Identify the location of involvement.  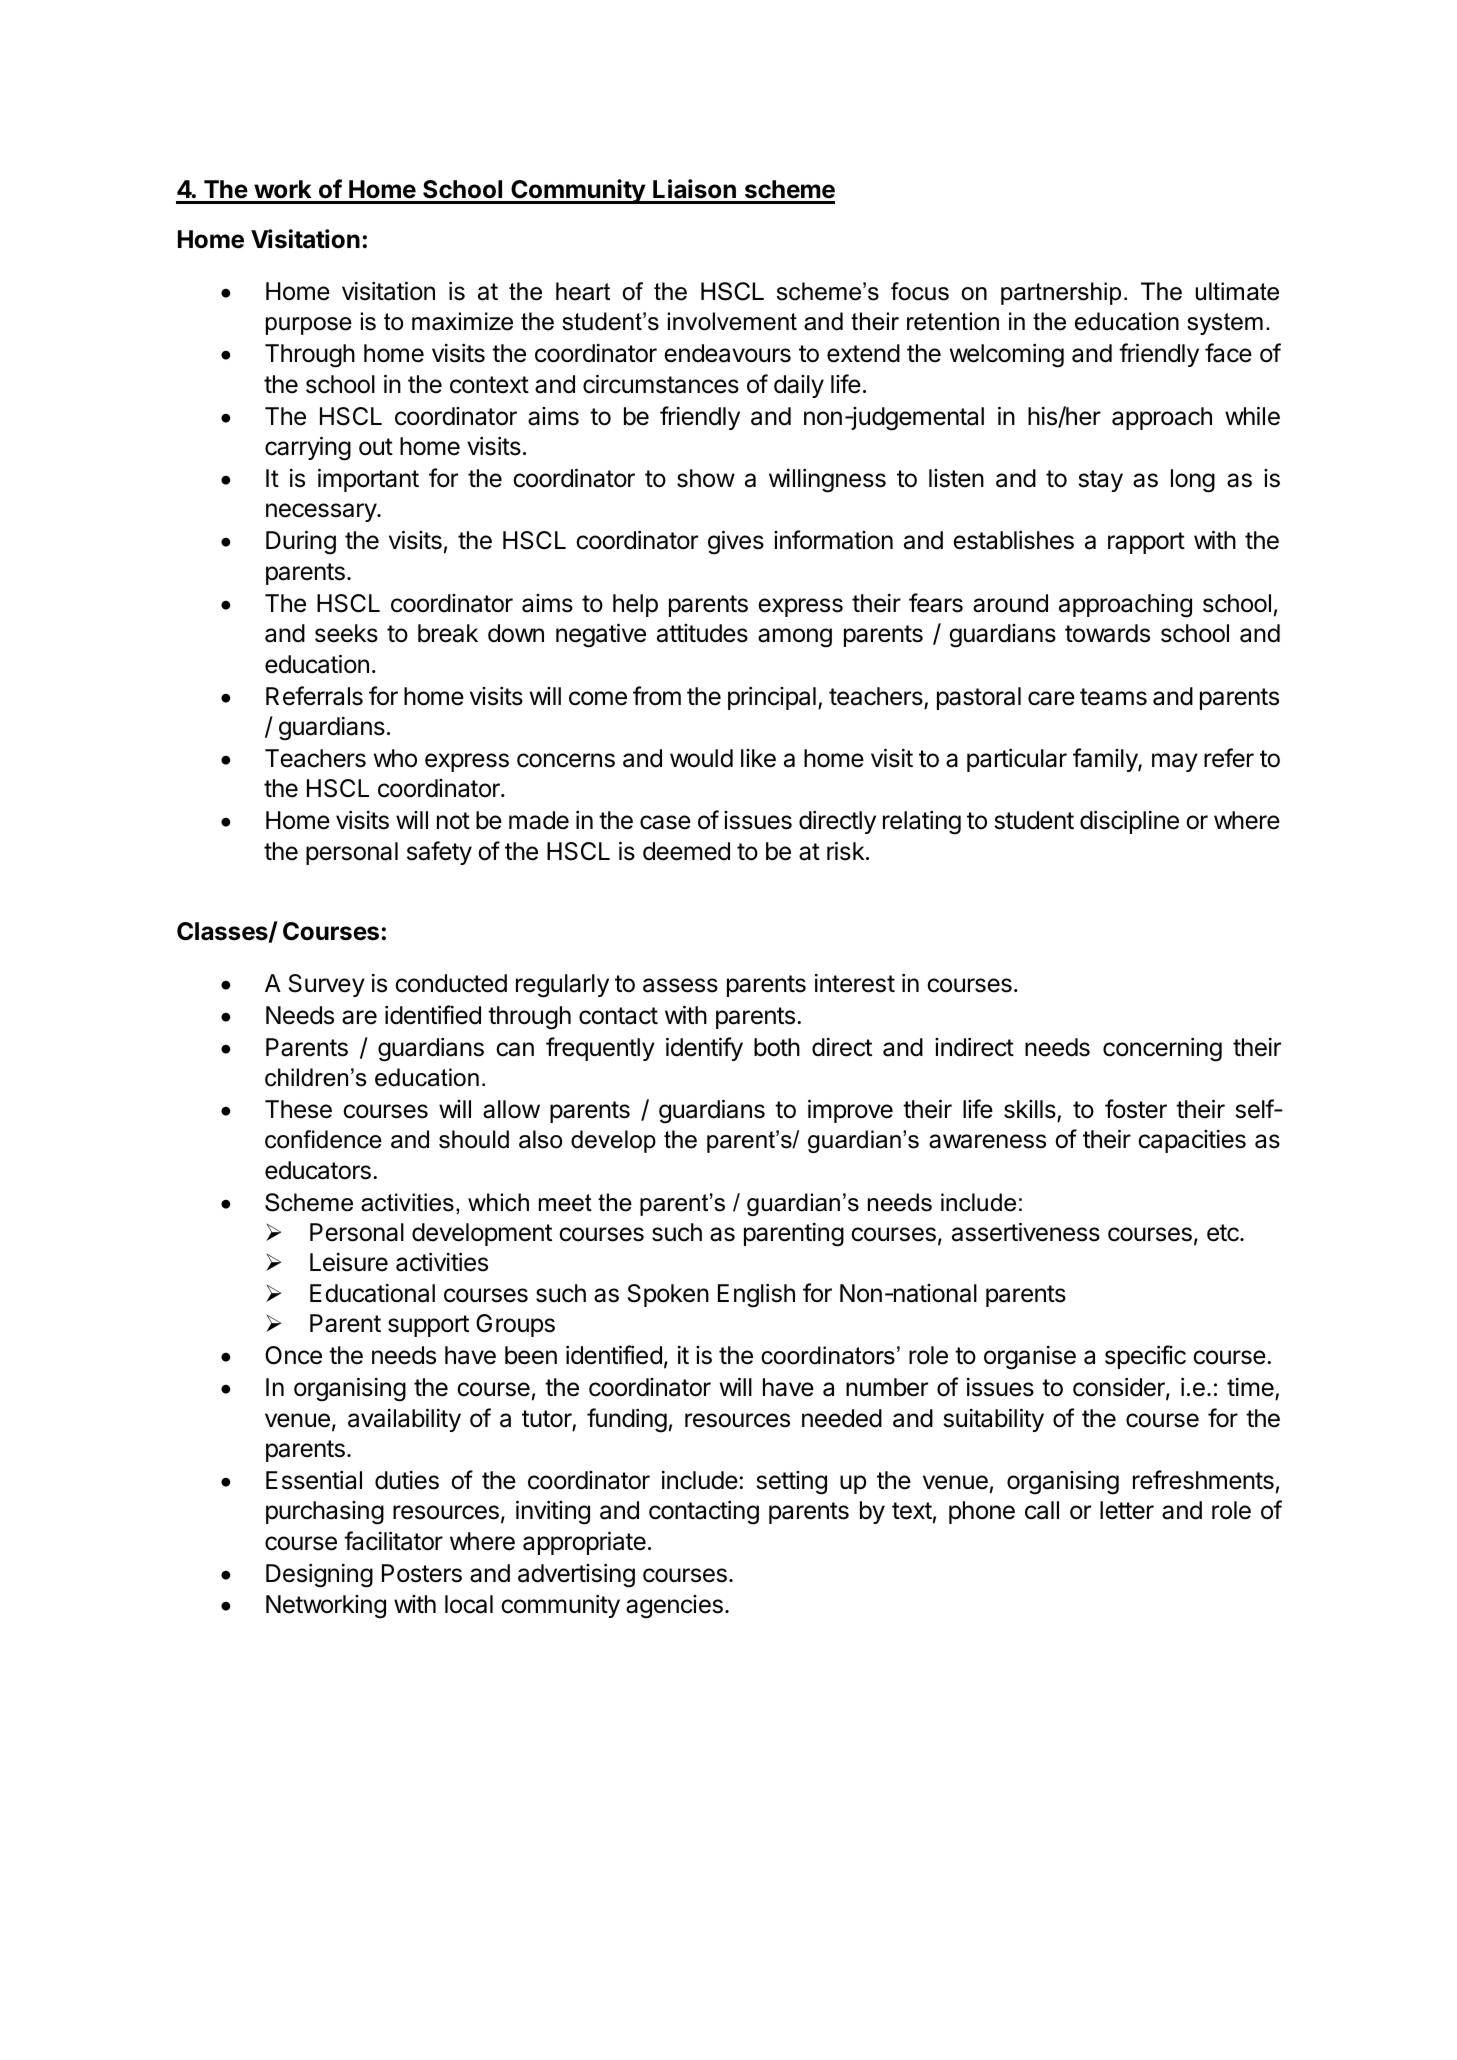
(732, 321).
